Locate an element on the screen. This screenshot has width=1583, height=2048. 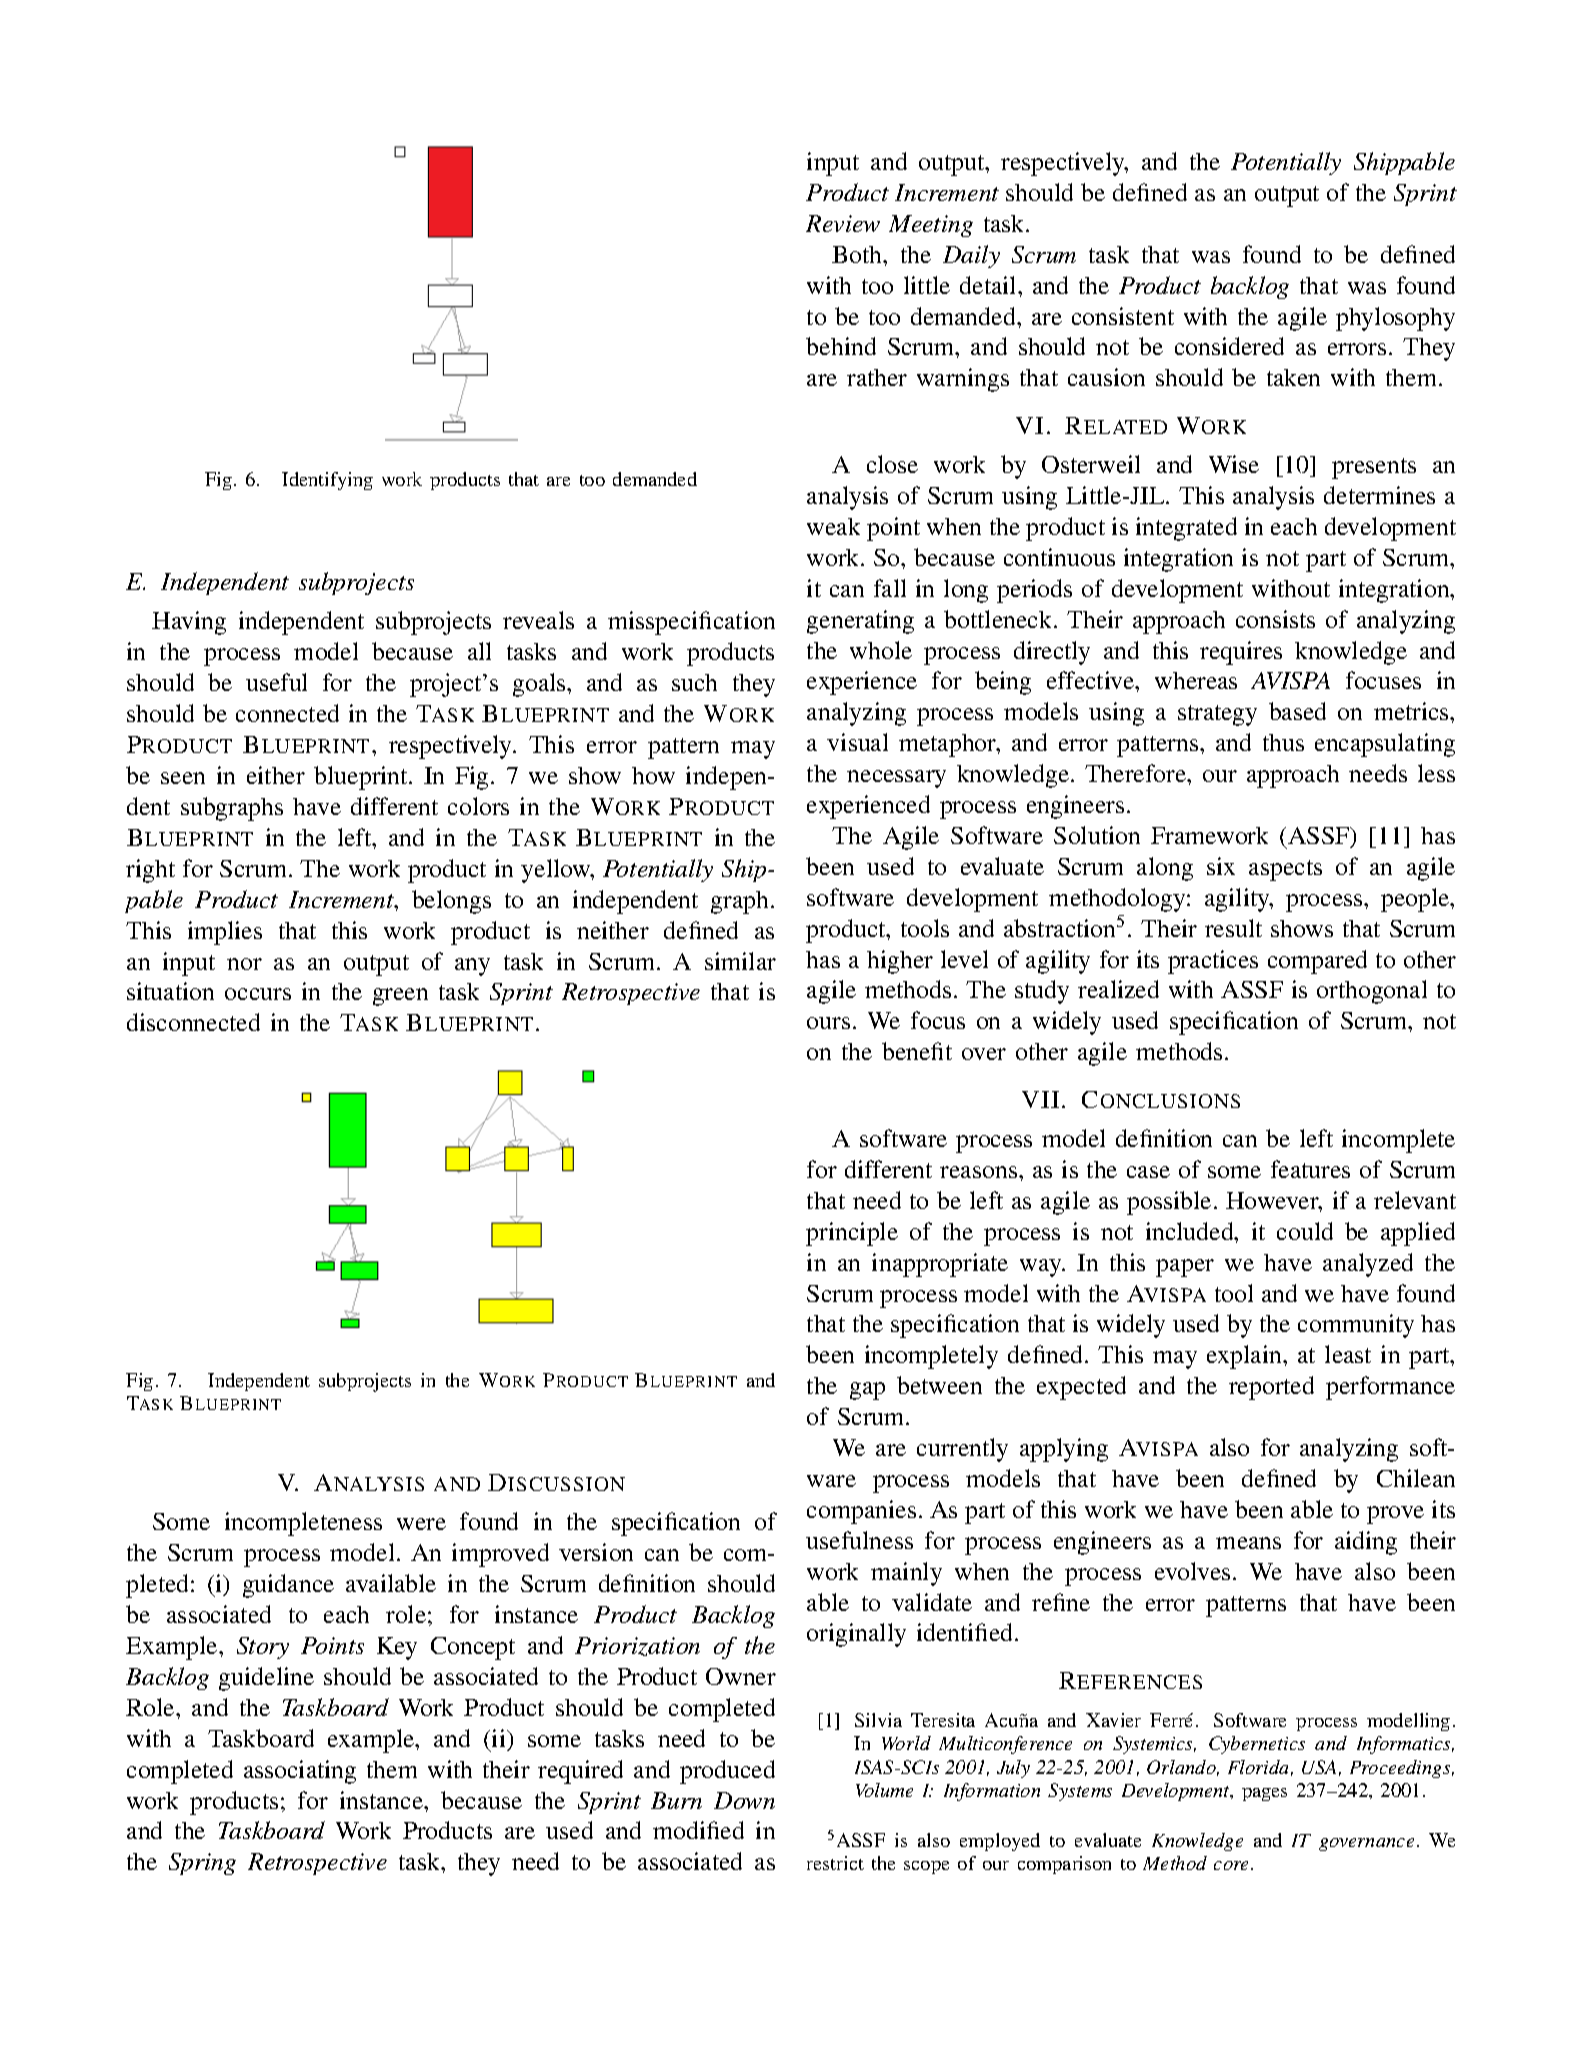
principle is located at coordinates (852, 1234).
